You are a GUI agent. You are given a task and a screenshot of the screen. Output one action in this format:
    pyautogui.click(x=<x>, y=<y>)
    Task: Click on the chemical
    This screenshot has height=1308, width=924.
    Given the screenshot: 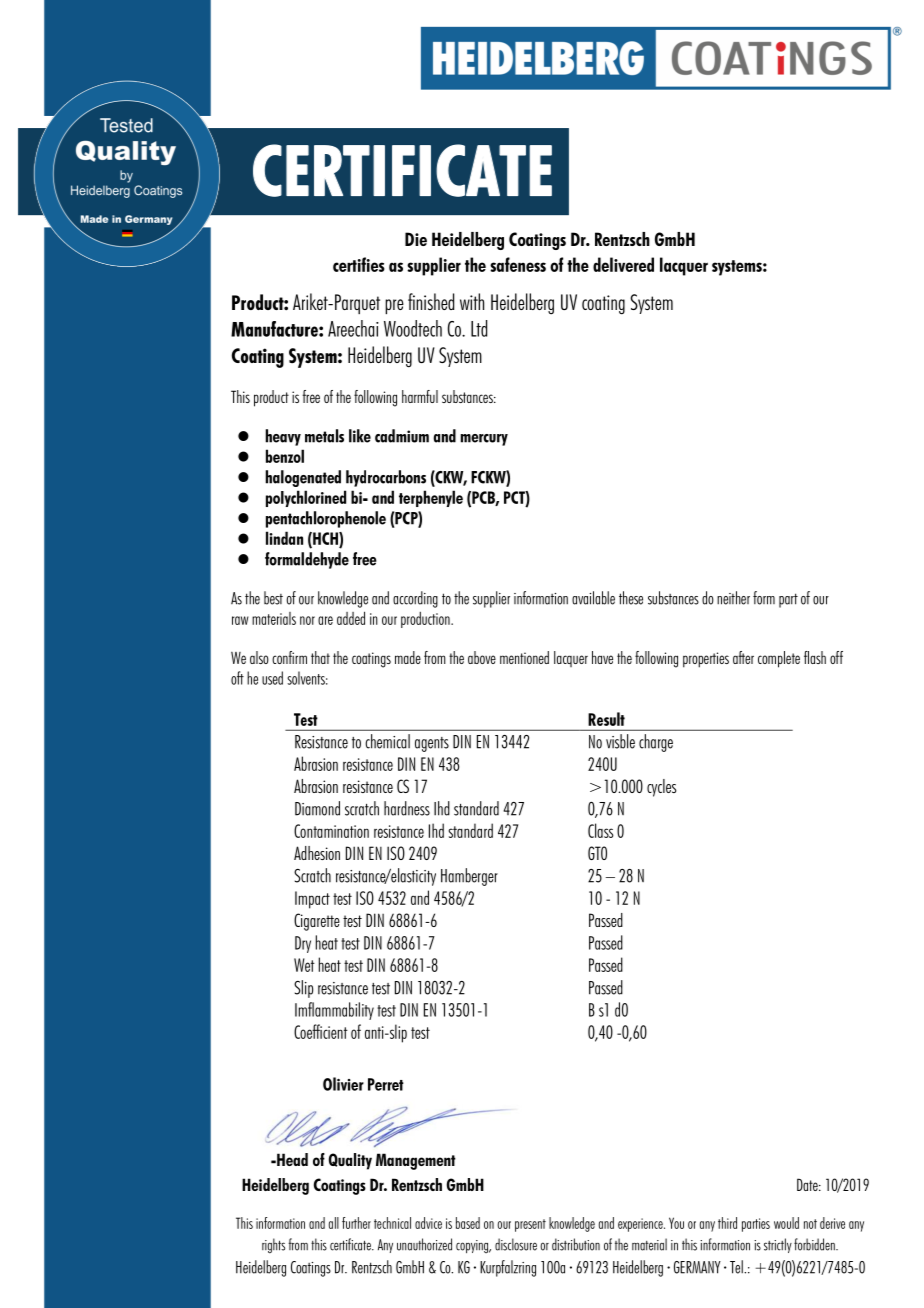 What is the action you would take?
    pyautogui.click(x=387, y=741)
